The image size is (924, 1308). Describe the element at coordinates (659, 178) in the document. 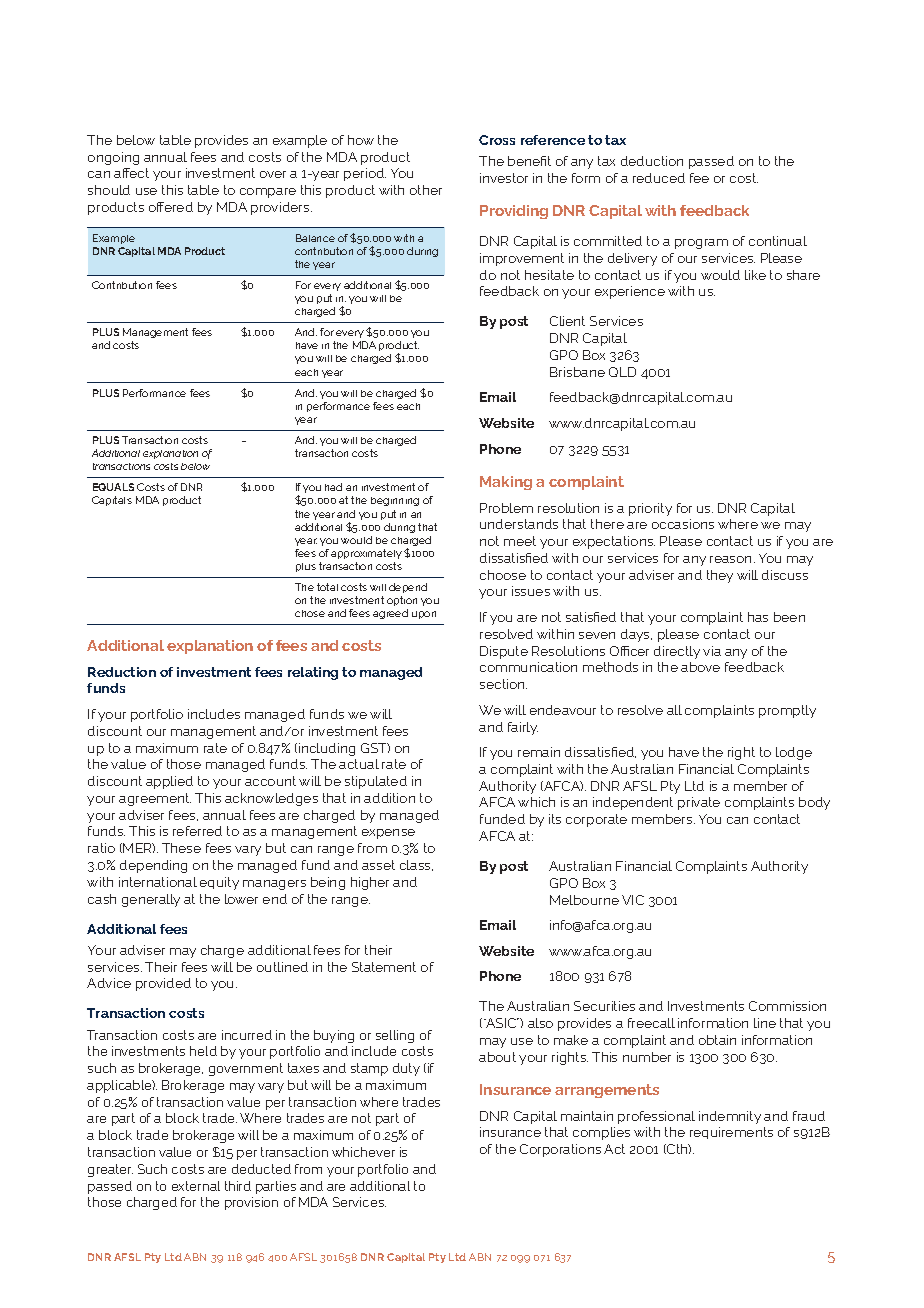

I see `reduced` at that location.
